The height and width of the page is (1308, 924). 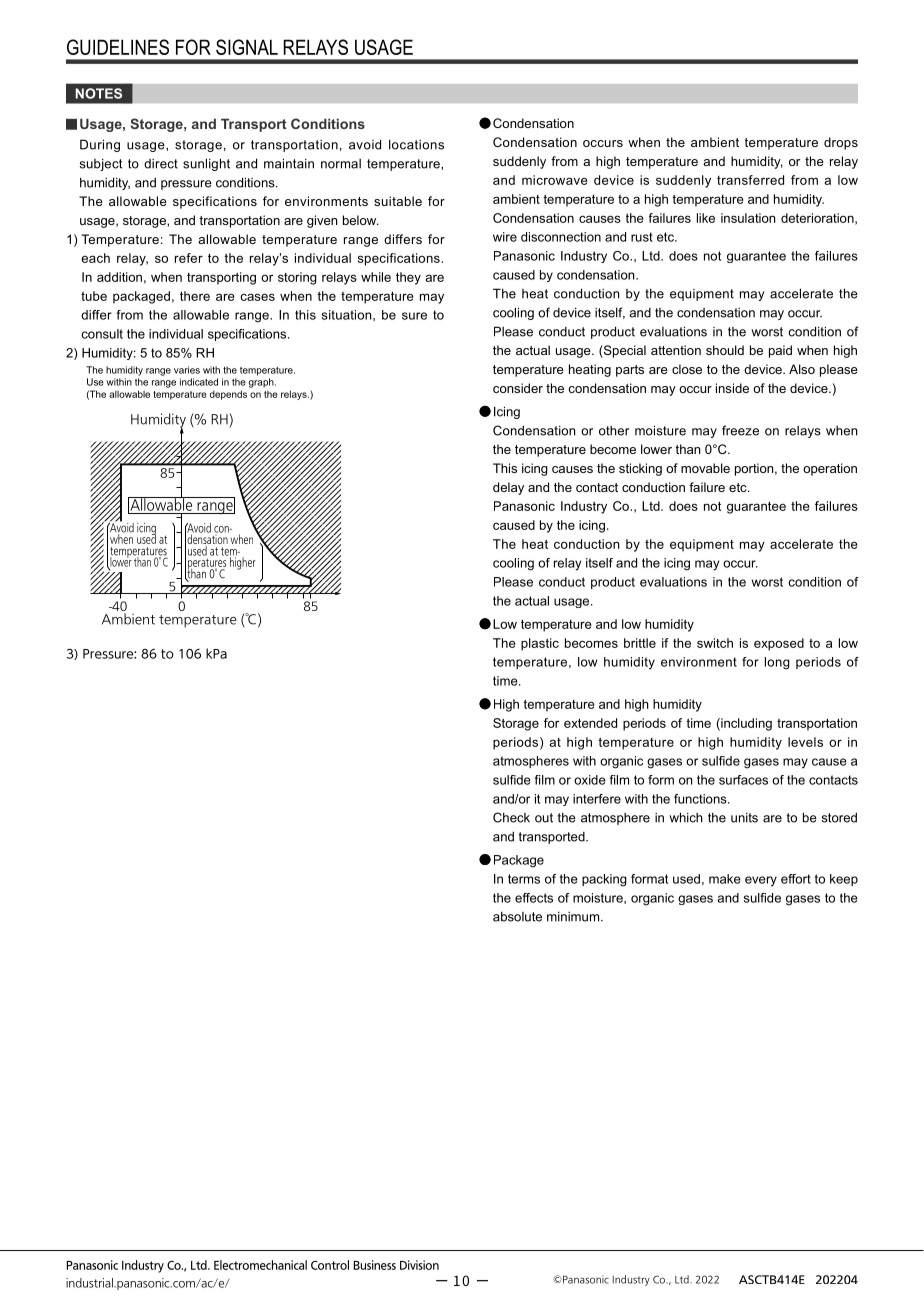 What do you see at coordinates (540, 644) in the page?
I see `plastic` at bounding box center [540, 644].
